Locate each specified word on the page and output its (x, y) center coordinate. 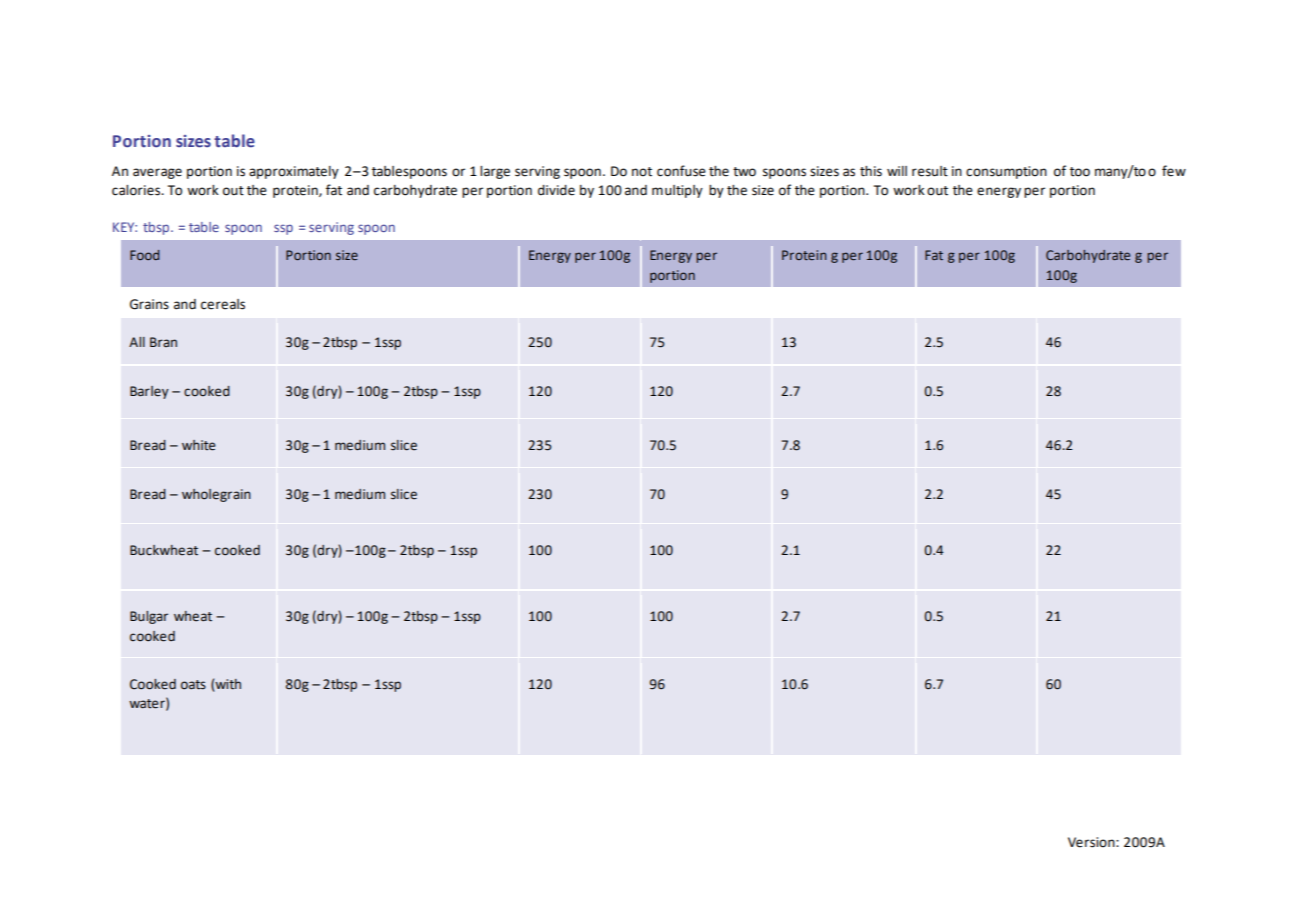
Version (1092, 842)
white (199, 445)
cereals (223, 304)
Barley (149, 392)
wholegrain (216, 495)
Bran (163, 342)
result (930, 171)
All (137, 342)
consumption (1006, 172)
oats (193, 685)
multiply (677, 191)
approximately (294, 172)
